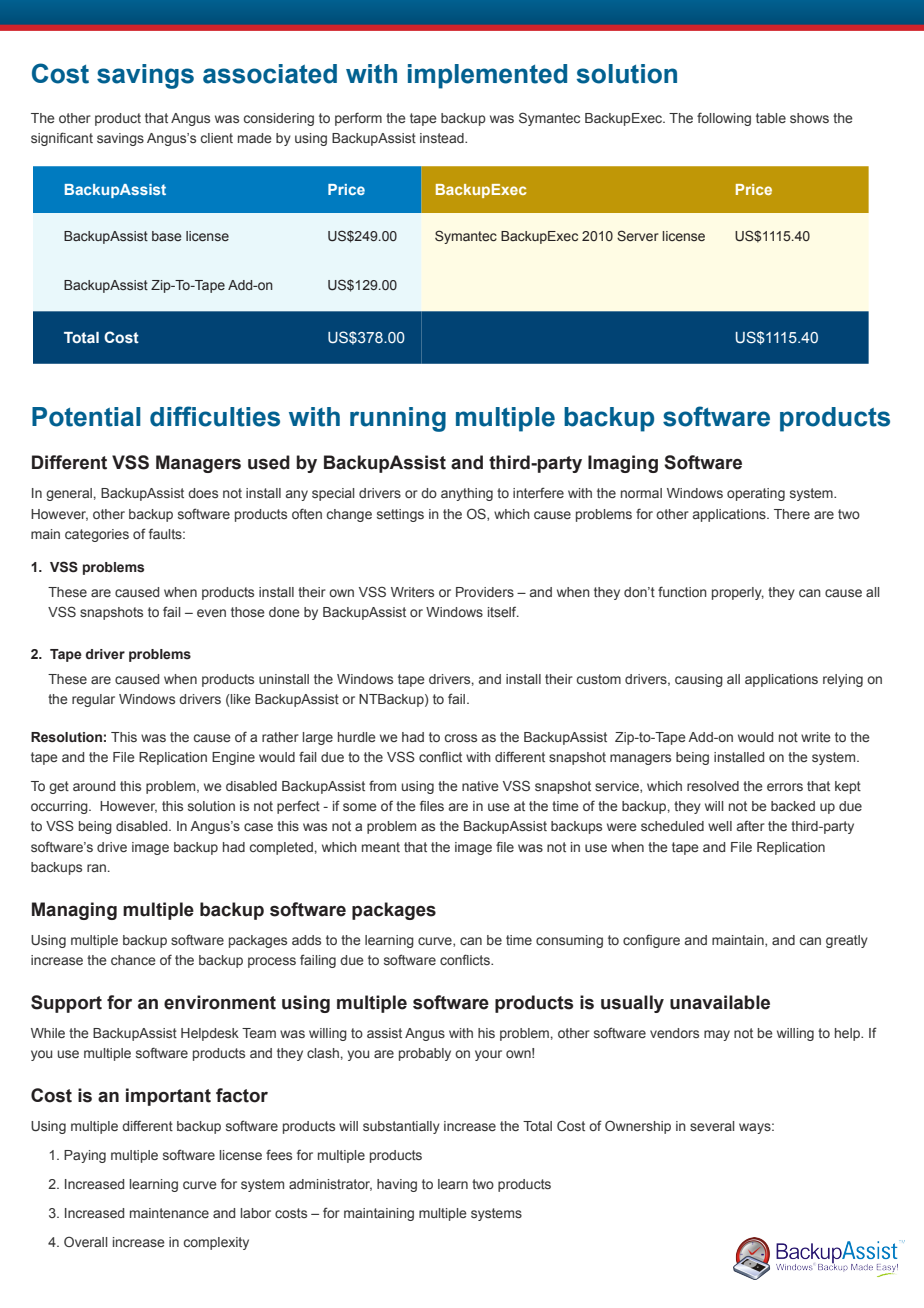  I want to click on several, so click(712, 1126).
